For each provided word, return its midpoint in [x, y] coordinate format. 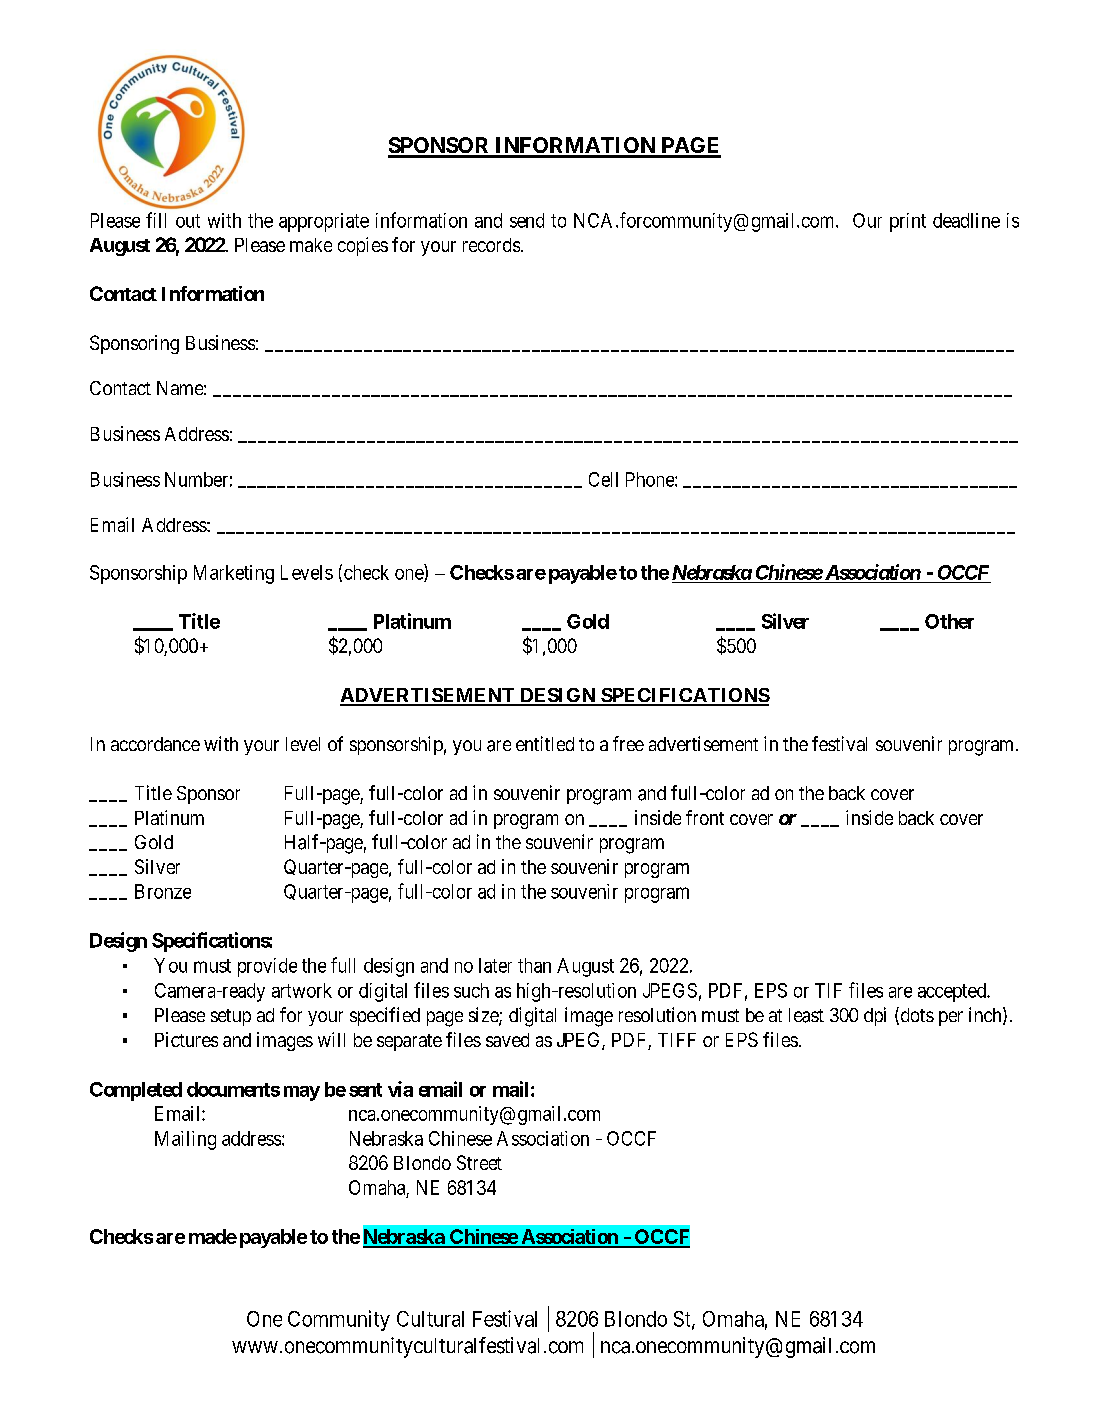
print [908, 222]
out [188, 221]
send [527, 220]
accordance [155, 744]
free [628, 743]
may [302, 1093]
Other [949, 621]
